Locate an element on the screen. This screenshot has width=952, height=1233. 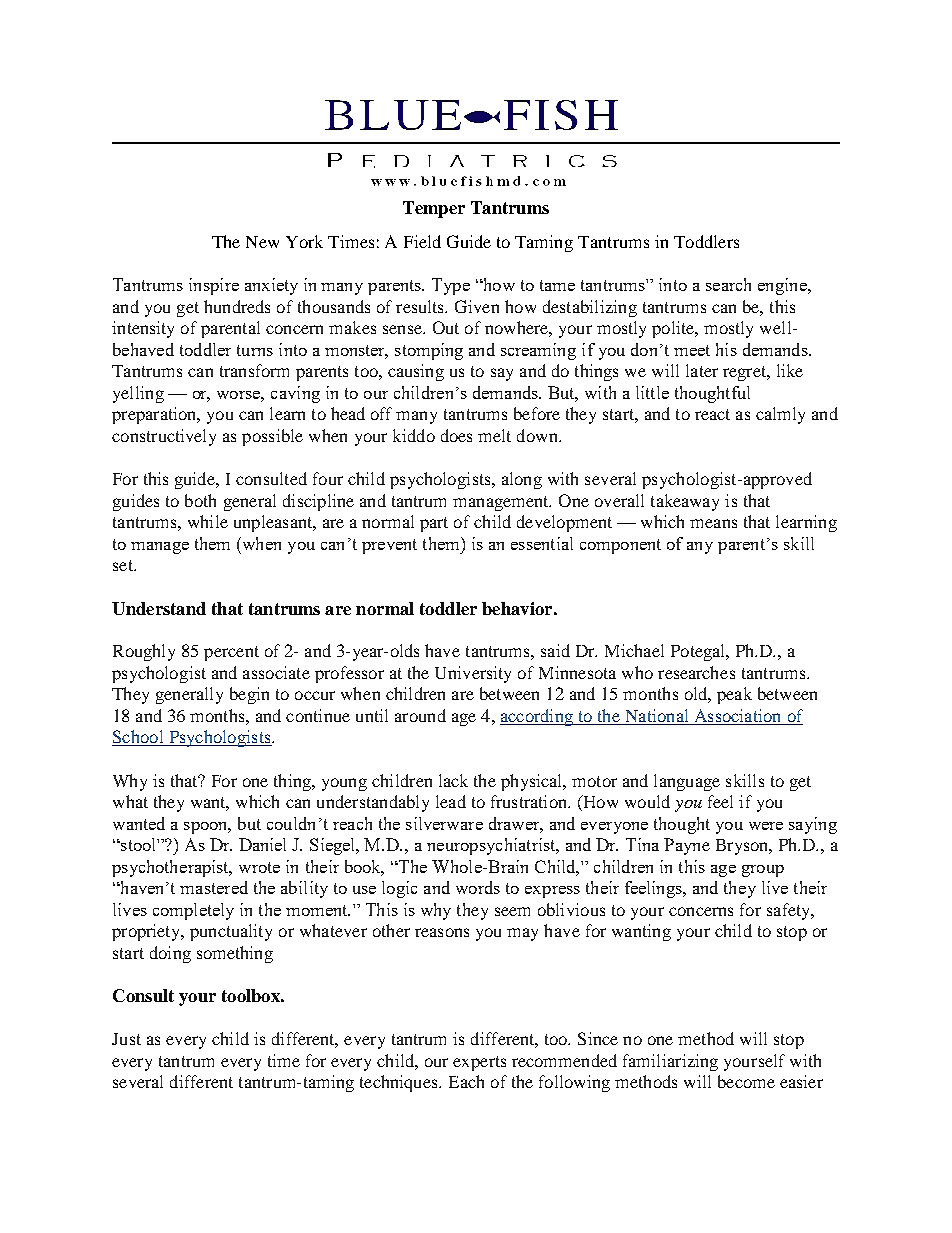
School is located at coordinates (139, 738).
